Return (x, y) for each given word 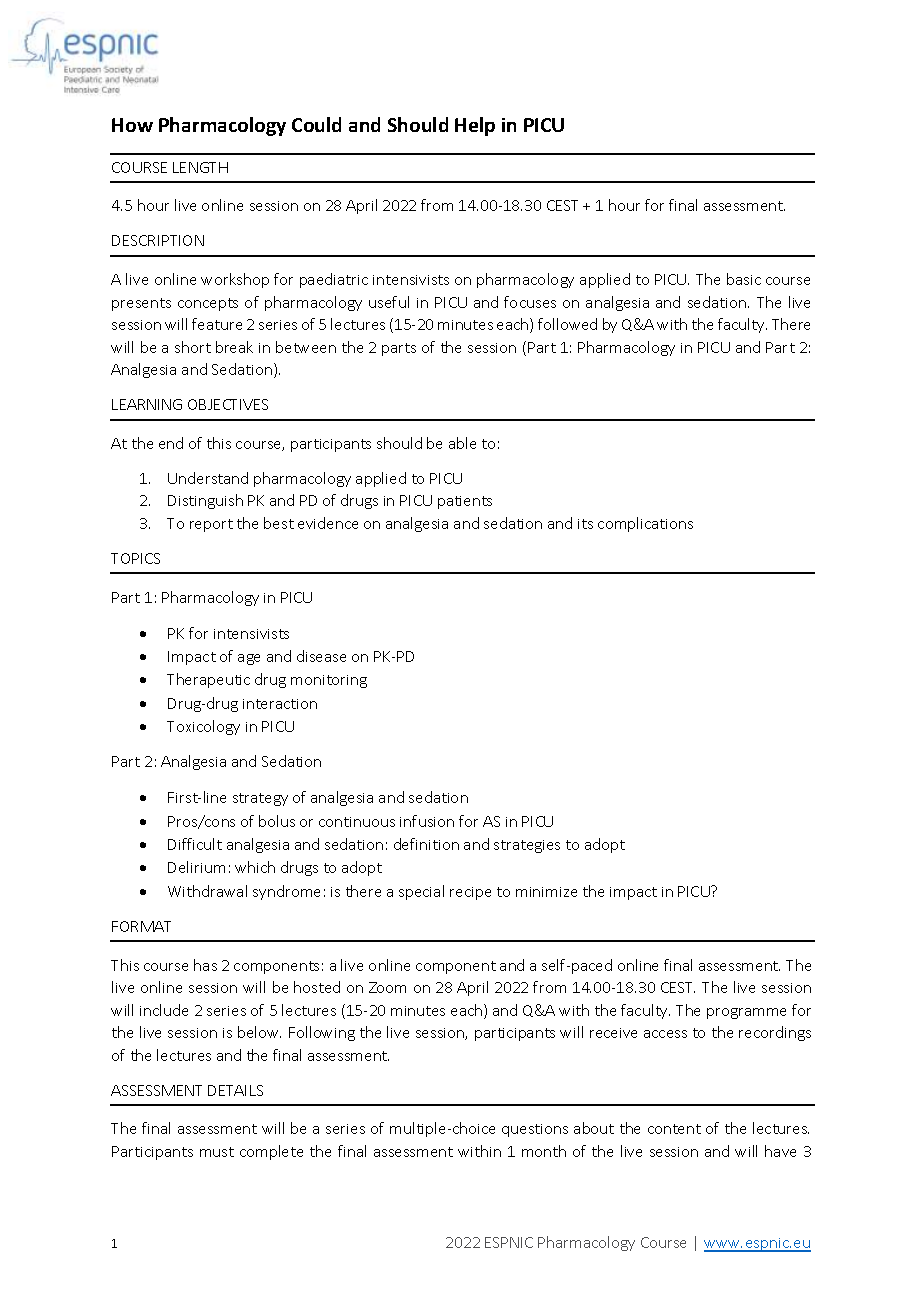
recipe (470, 893)
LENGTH (200, 167)
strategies (527, 846)
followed (567, 324)
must (217, 1152)
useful (389, 302)
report (211, 525)
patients (465, 502)
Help (475, 126)
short (193, 347)
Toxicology (203, 727)
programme (746, 1013)
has (205, 965)
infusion (427, 821)
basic (744, 279)
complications (645, 524)
